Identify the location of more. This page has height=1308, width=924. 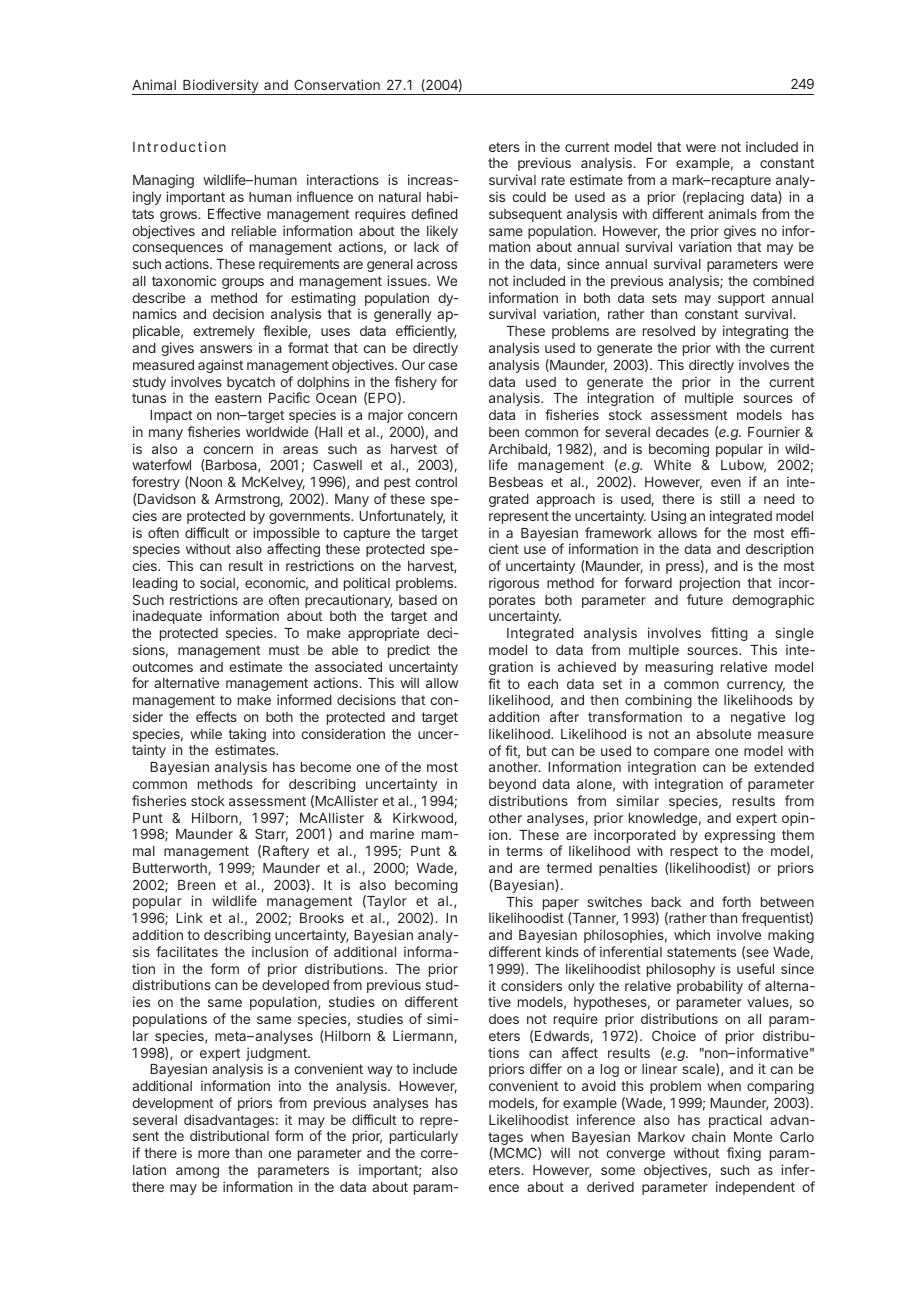
(214, 1154).
